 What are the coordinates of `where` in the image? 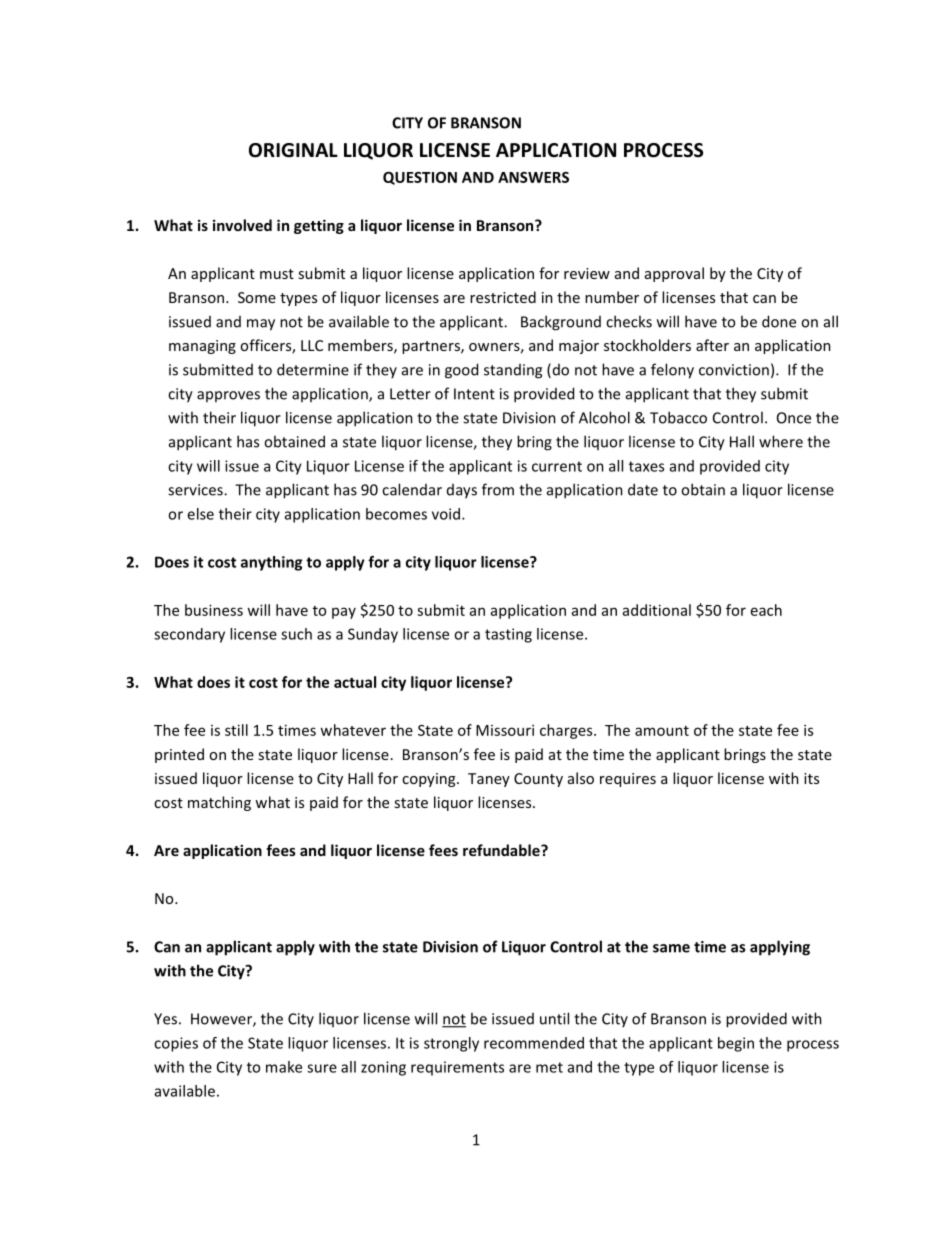 It's located at (781, 441).
